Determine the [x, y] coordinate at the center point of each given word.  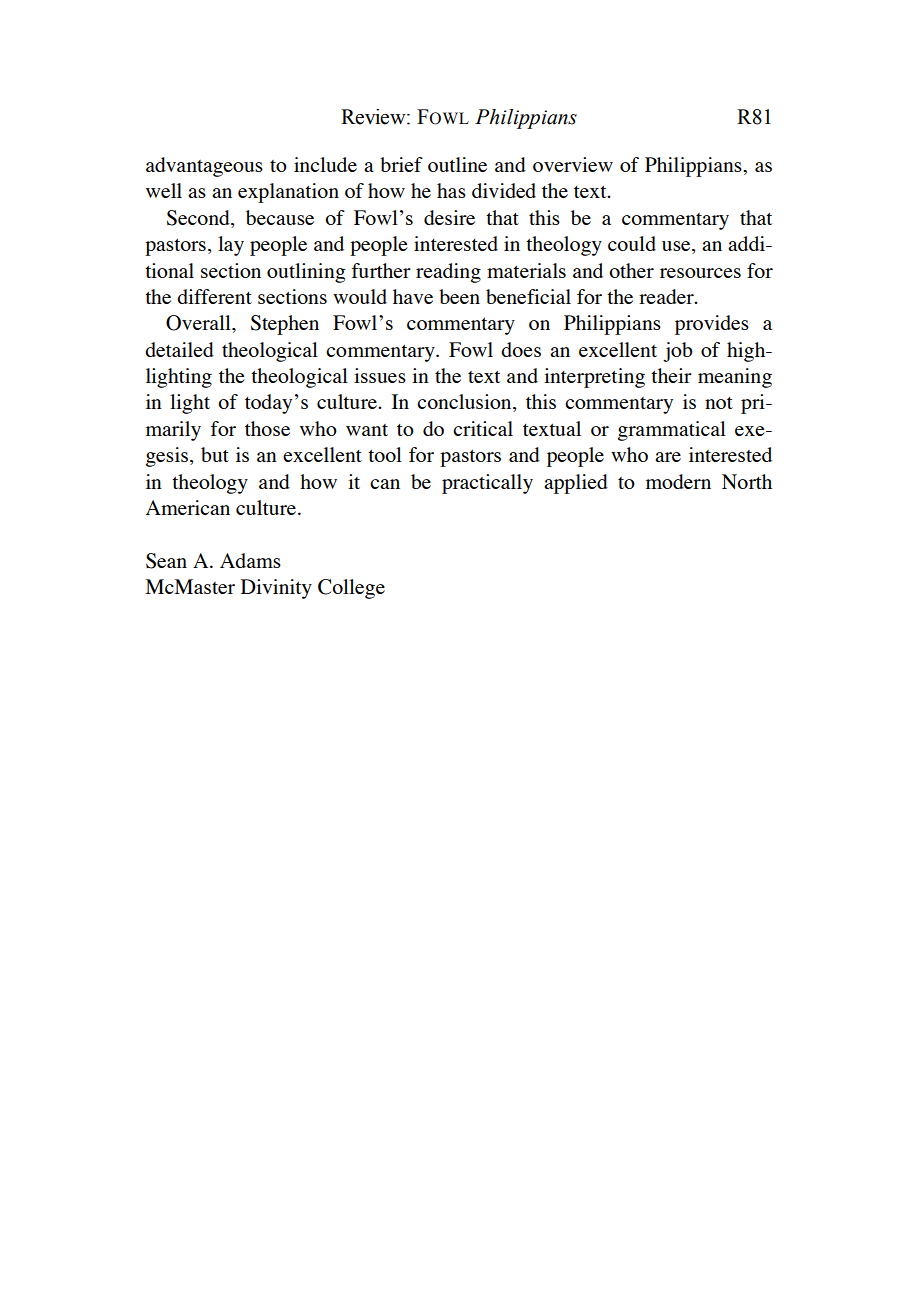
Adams [250, 560]
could [632, 243]
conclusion [465, 403]
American [188, 507]
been [459, 296]
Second [199, 219]
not [719, 403]
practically [487, 484]
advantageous [204, 167]
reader [667, 296]
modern [678, 481]
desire [449, 217]
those [267, 428]
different [214, 296]
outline [457, 164]
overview [573, 164]
